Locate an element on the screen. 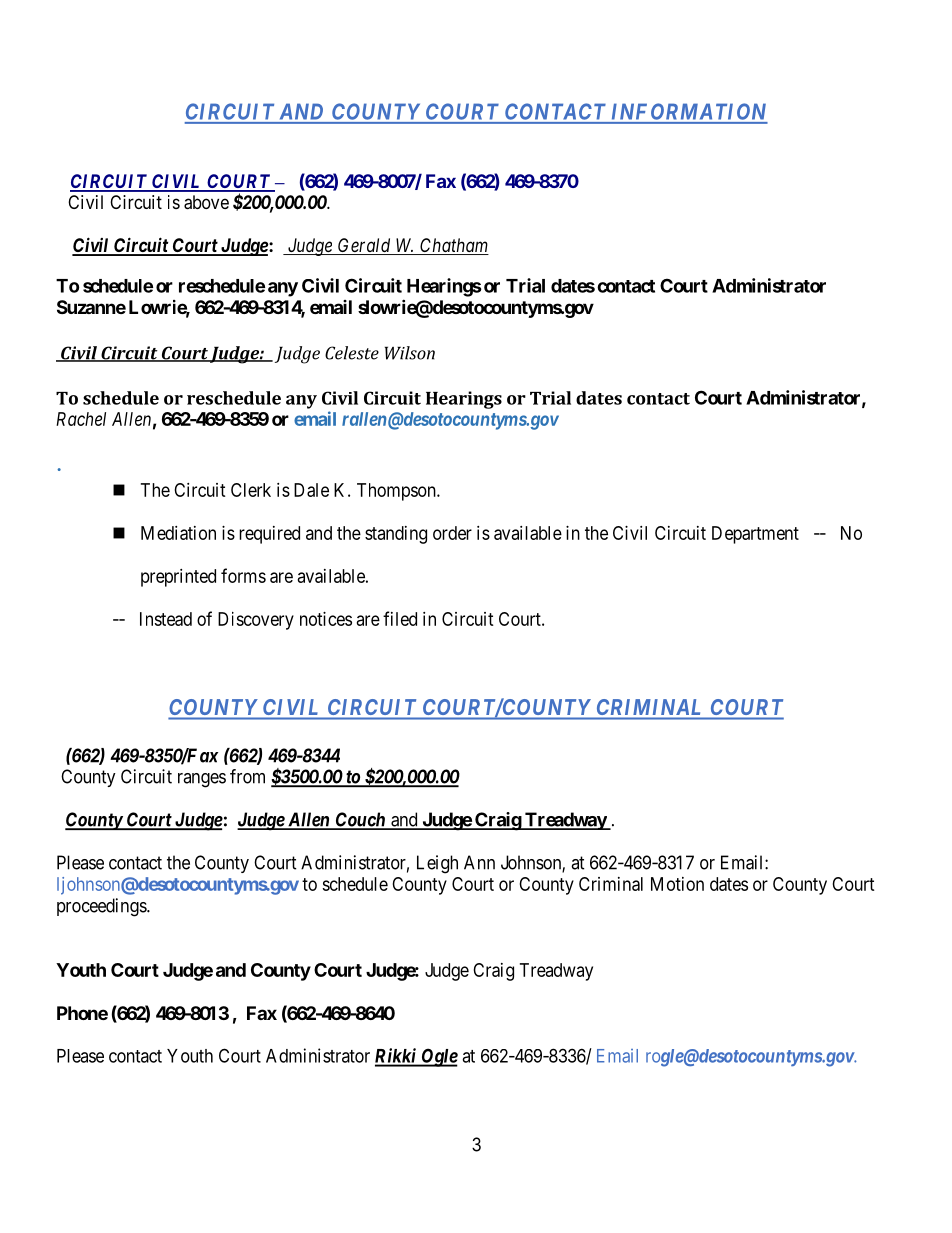 This screenshot has height=1233, width=952. Chatham is located at coordinates (453, 246).
